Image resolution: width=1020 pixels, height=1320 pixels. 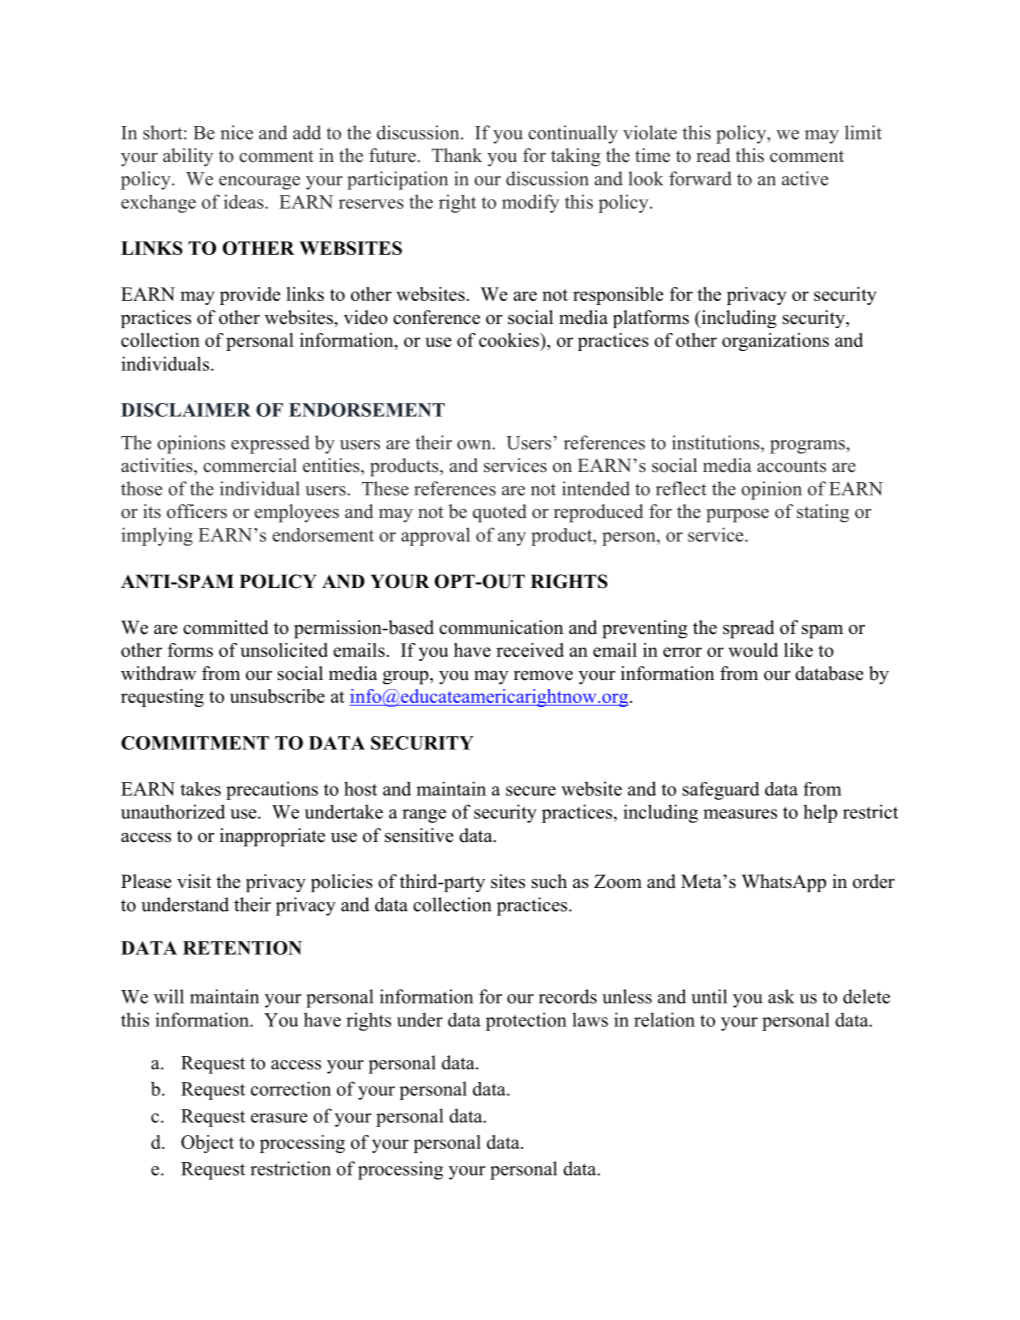 I want to click on active, so click(x=805, y=178).
